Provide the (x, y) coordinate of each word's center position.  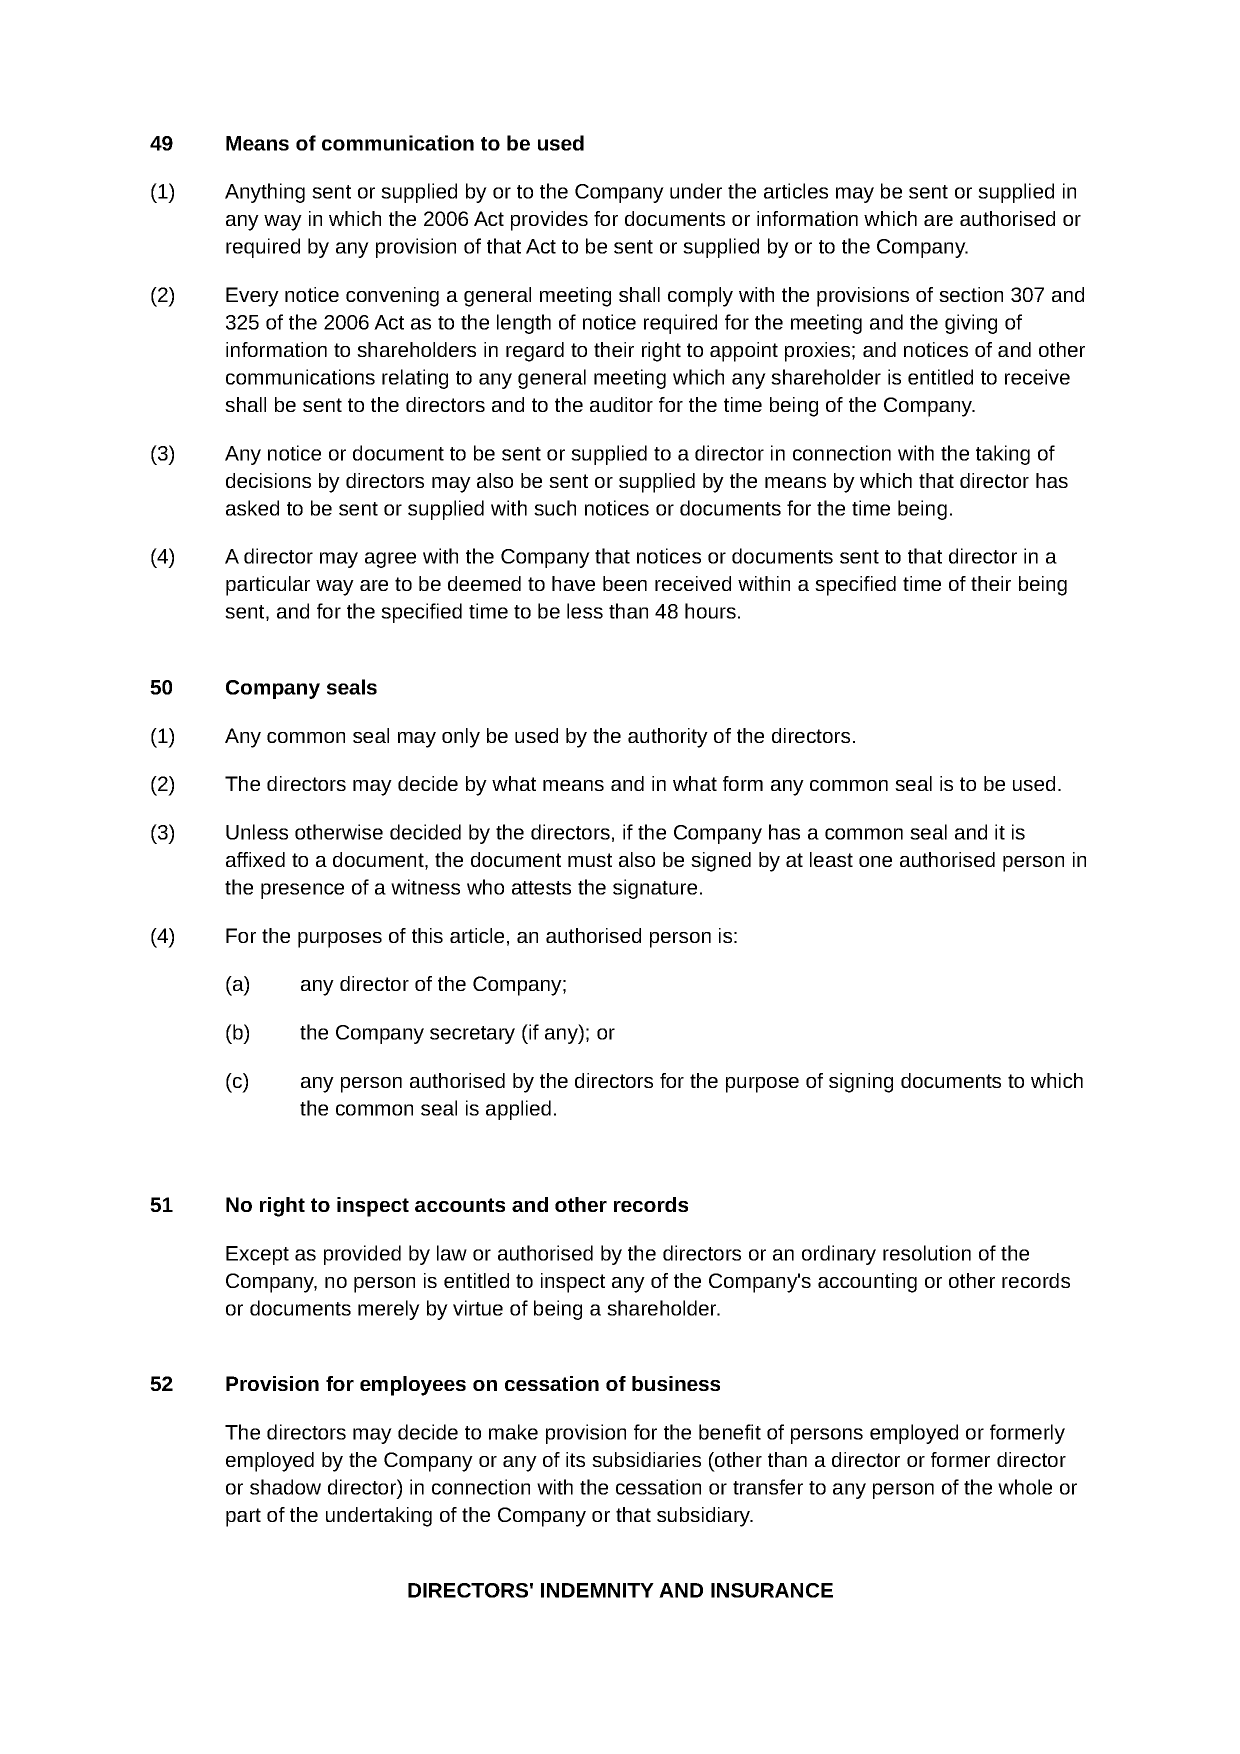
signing (861, 1083)
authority (668, 738)
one (875, 861)
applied (518, 1110)
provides (549, 221)
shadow (285, 1487)
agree (390, 560)
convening (392, 297)
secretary (472, 1035)
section (971, 294)
